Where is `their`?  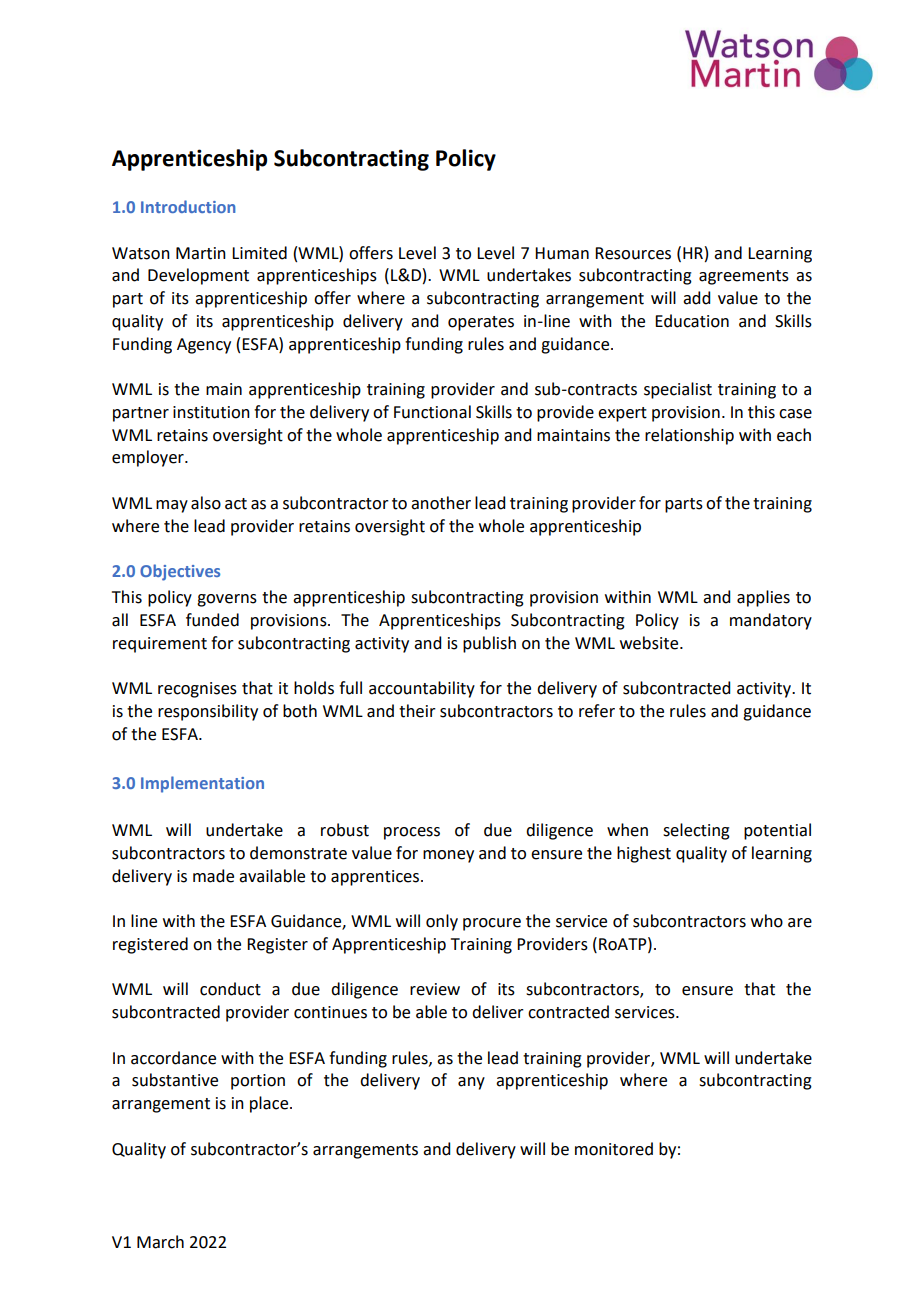
their is located at coordinates (417, 711).
